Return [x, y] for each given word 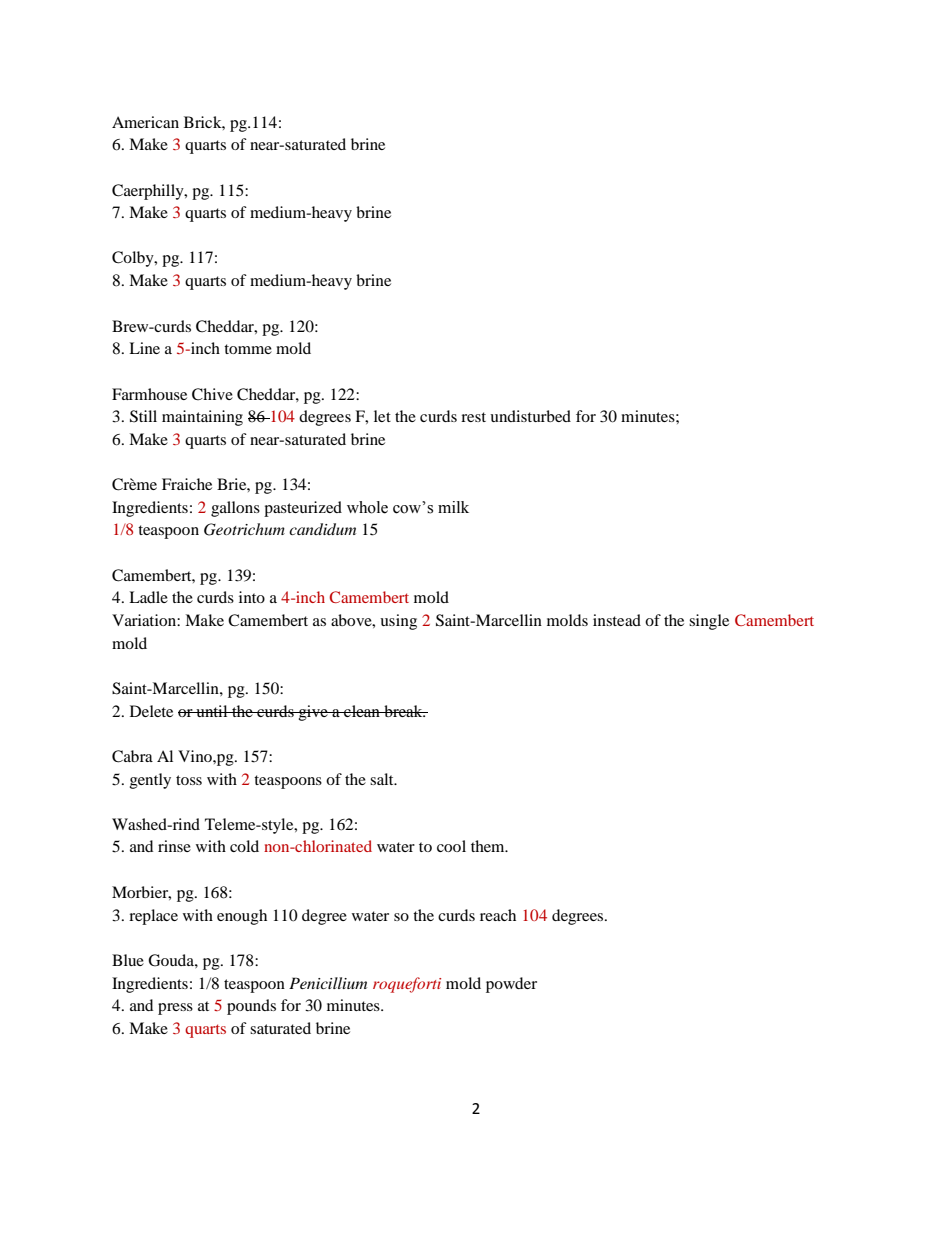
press [175, 1009]
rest [473, 417]
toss [189, 780]
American [145, 122]
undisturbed [530, 416]
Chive [212, 394]
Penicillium [328, 983]
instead [617, 620]
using [398, 622]
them [489, 846]
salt [383, 779]
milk [453, 507]
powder [511, 985]
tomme [248, 349]
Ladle [148, 597]
